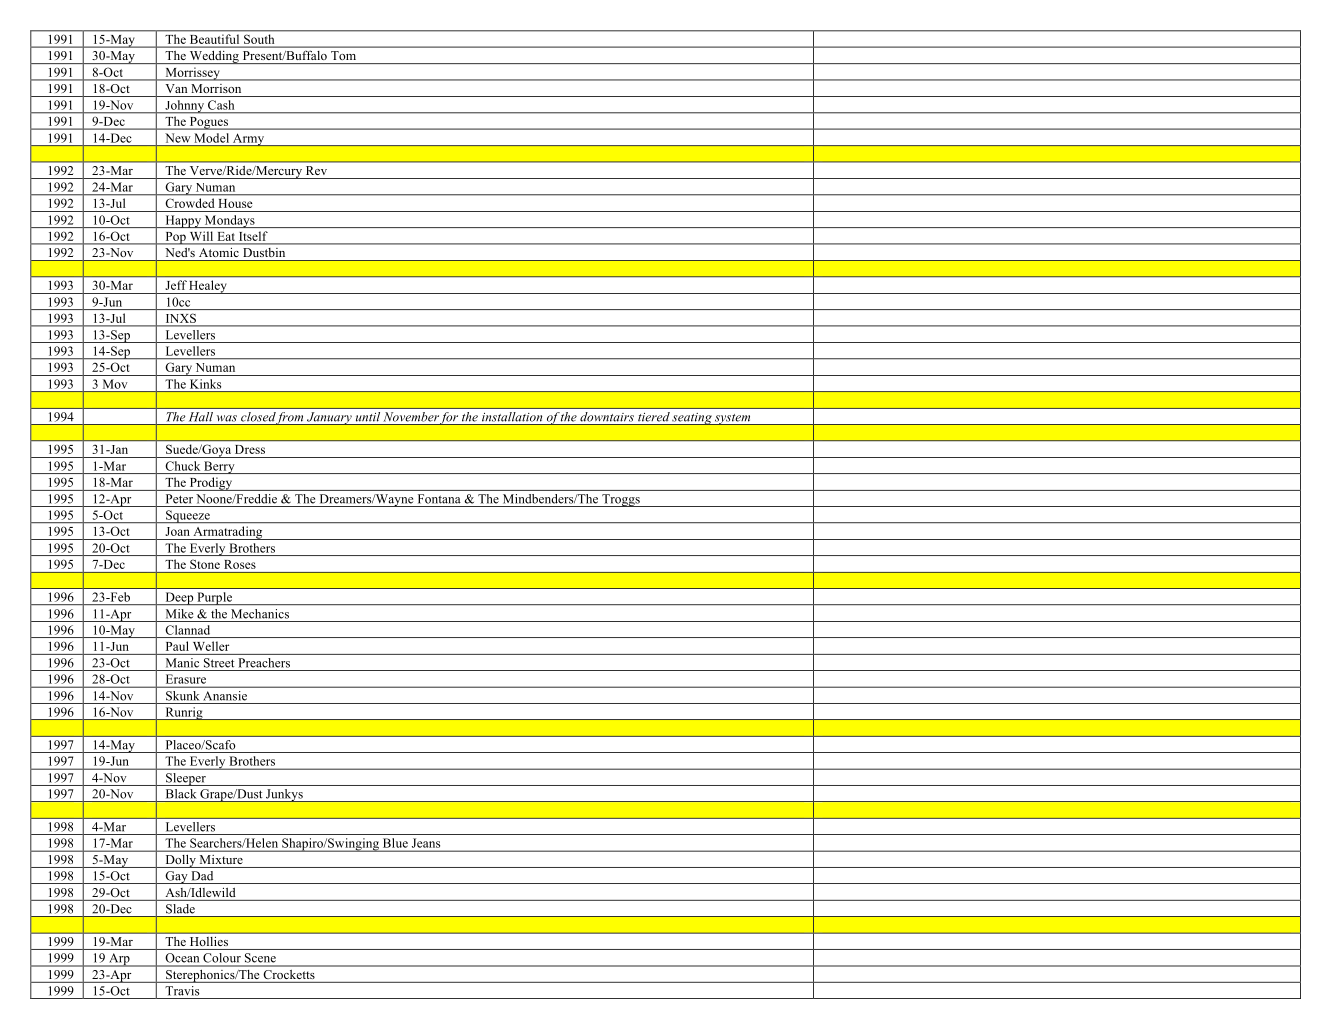 The width and height of the screenshot is (1339, 1035). I want to click on was, so click(227, 418).
